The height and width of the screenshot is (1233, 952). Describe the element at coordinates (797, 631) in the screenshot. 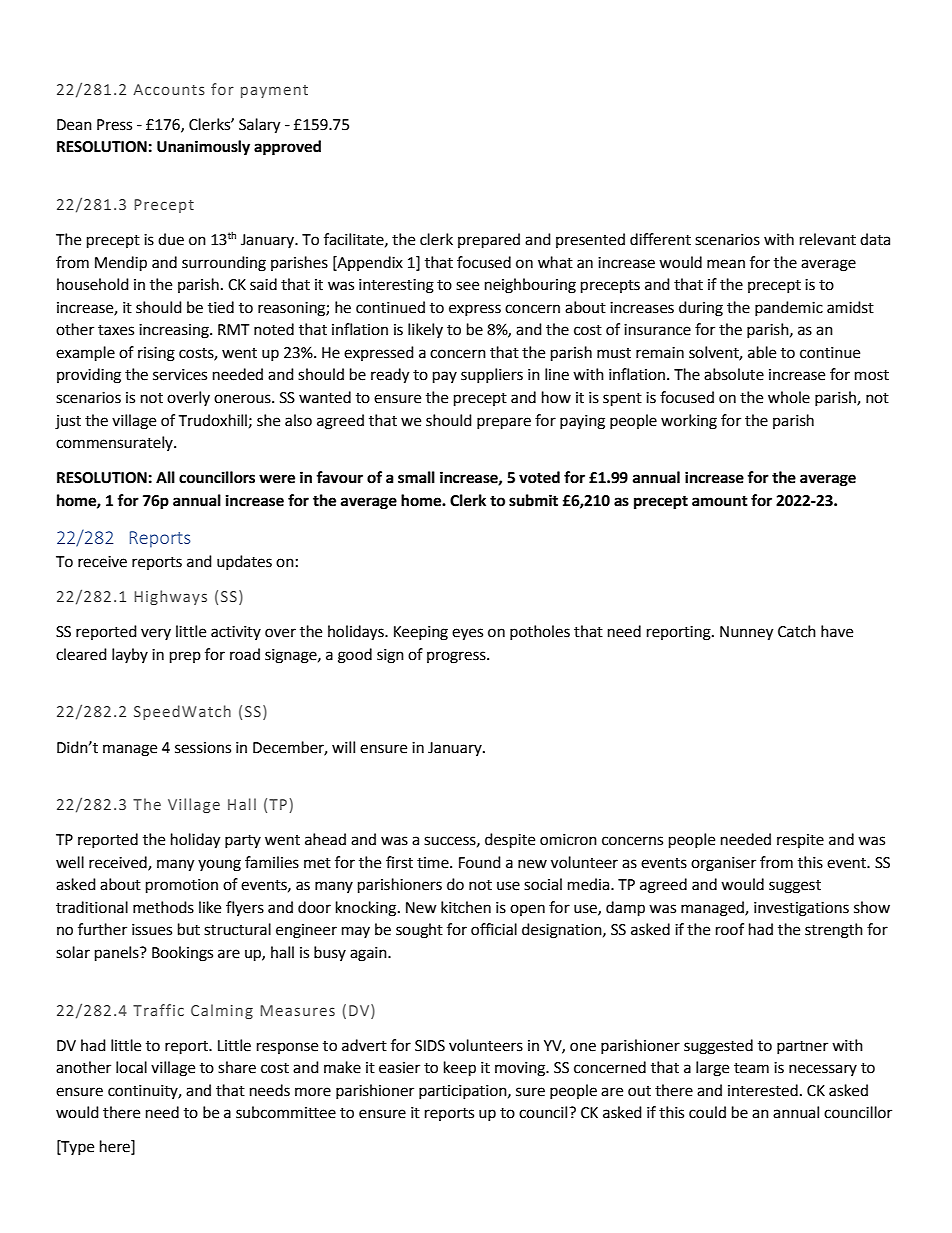

I see `Catch` at that location.
